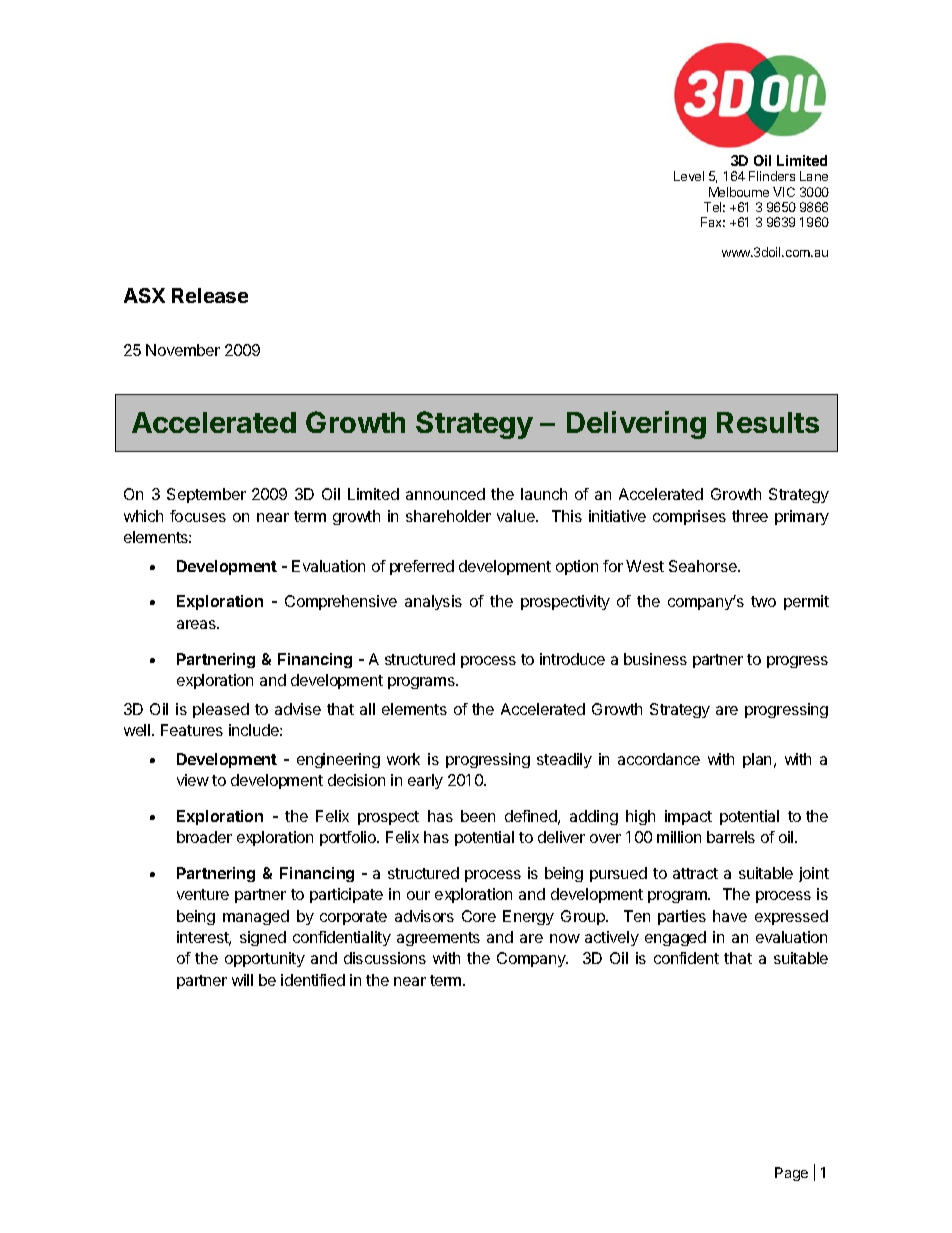  Describe the element at coordinates (242, 980) in the page. I see `will` at that location.
